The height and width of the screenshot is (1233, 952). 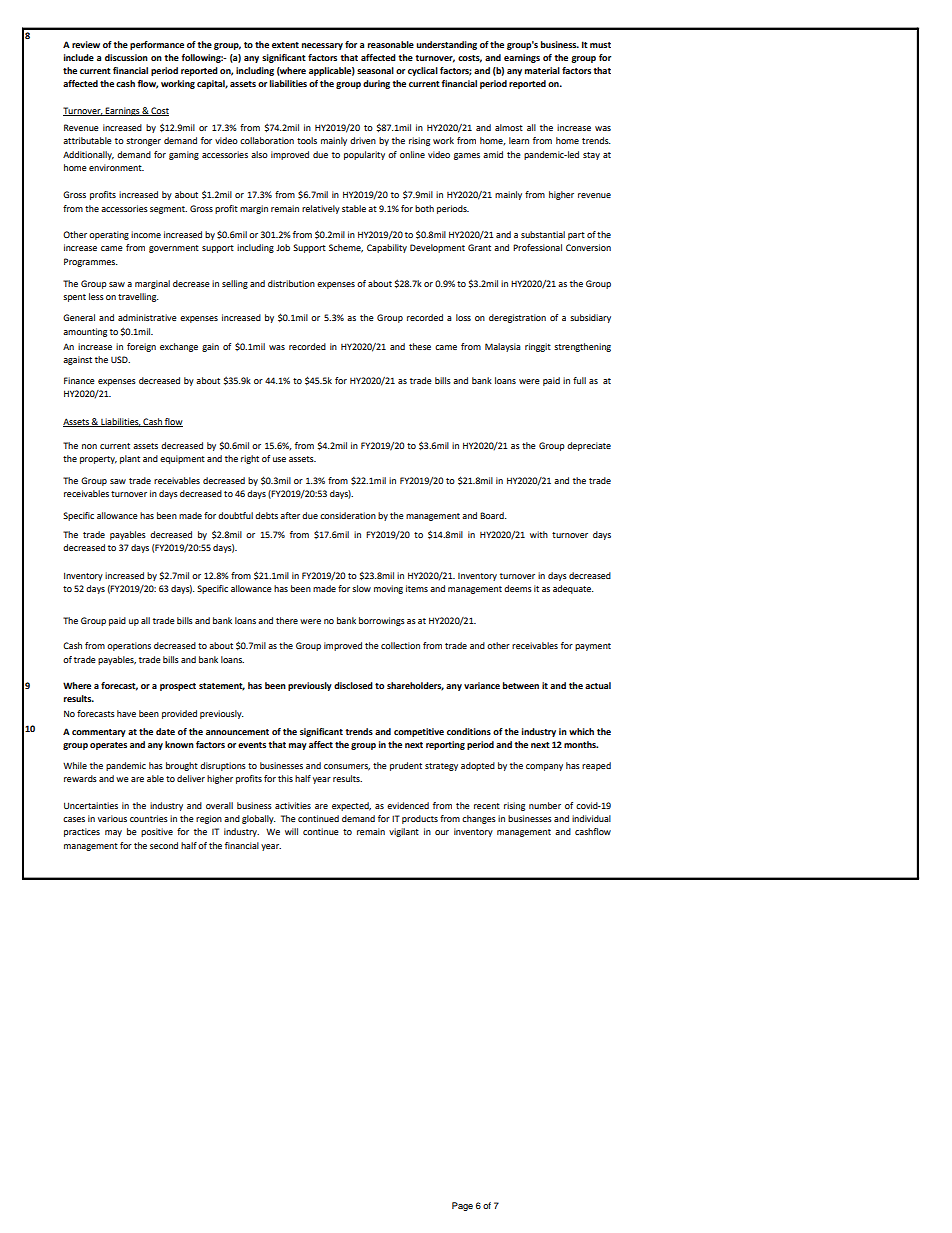 What do you see at coordinates (589, 446) in the screenshot?
I see `depreciate` at bounding box center [589, 446].
